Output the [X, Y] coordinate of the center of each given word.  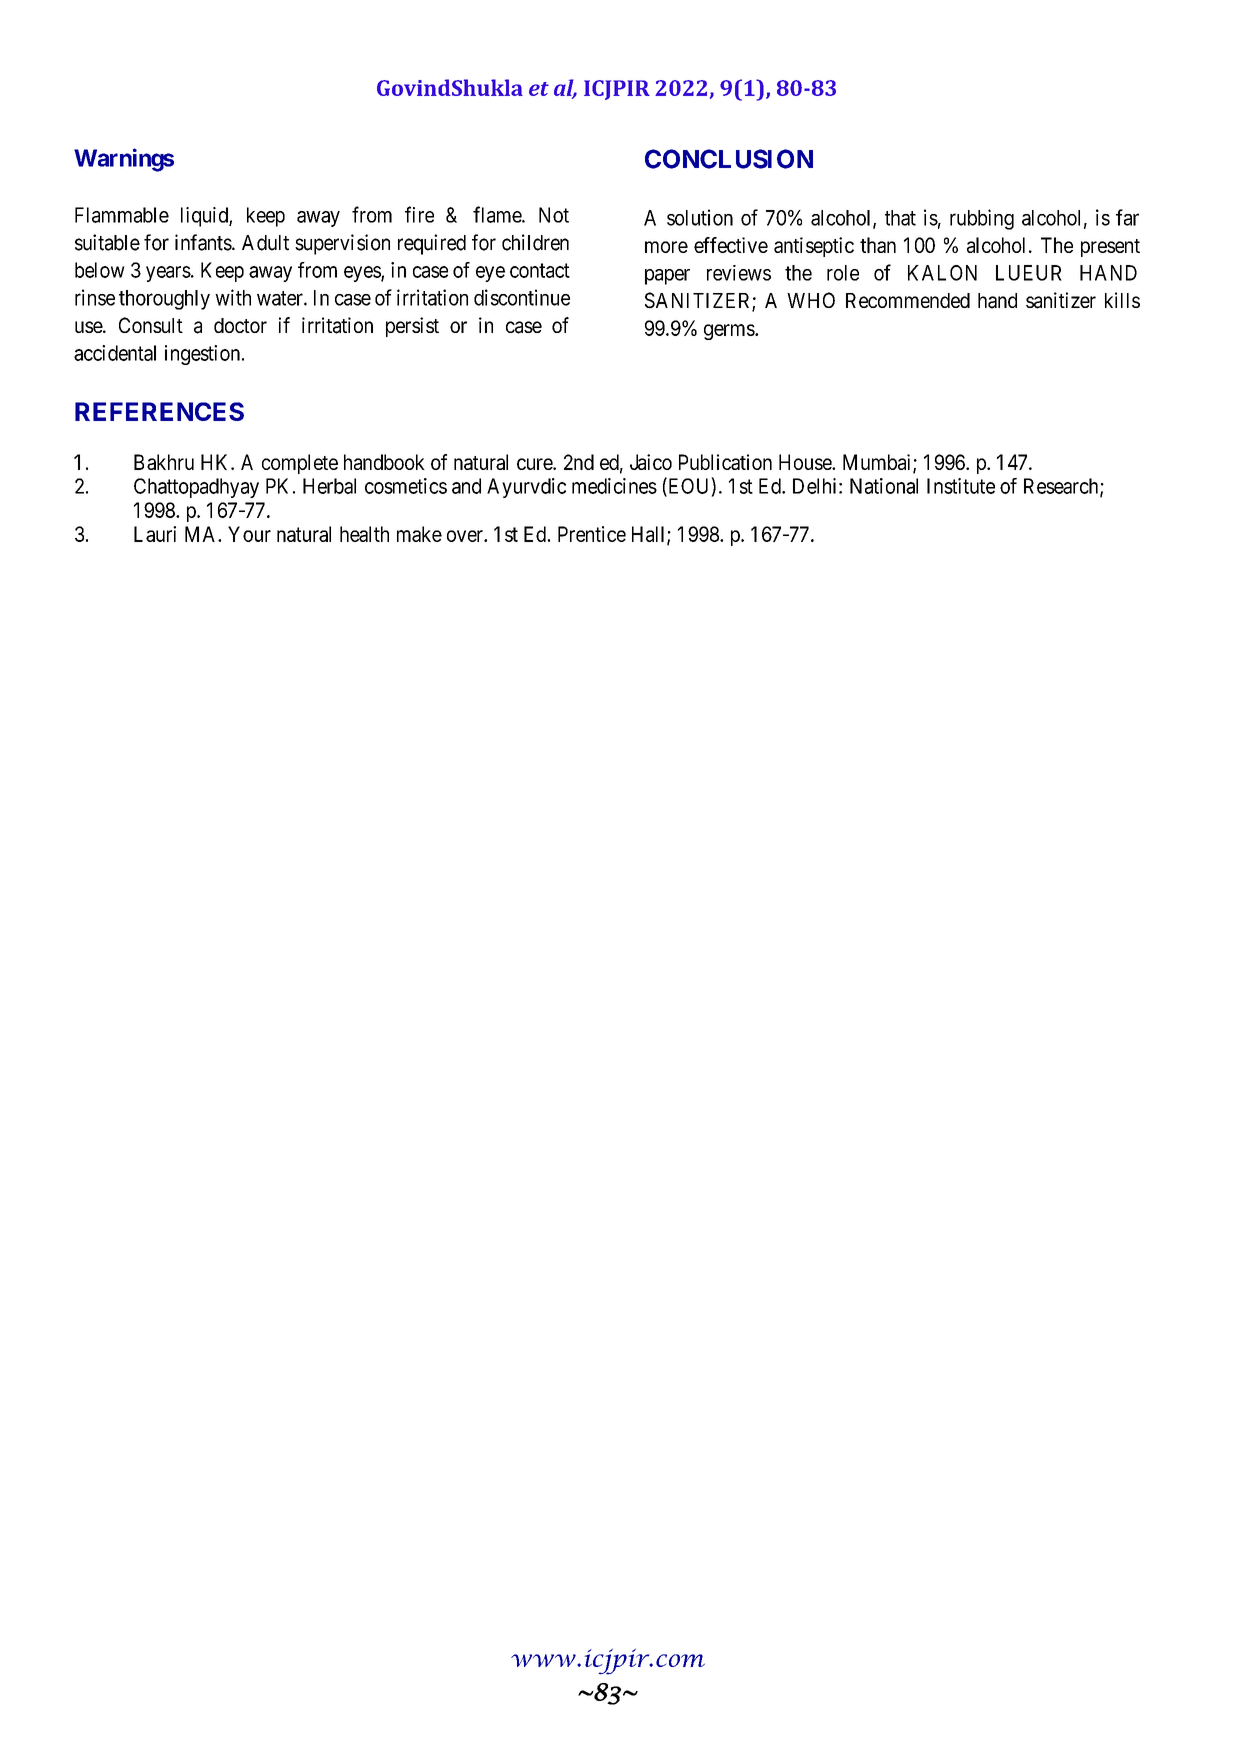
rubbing [982, 219]
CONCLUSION [729, 159]
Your [249, 534]
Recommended [908, 300]
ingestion [202, 355]
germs [730, 332]
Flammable [122, 215]
